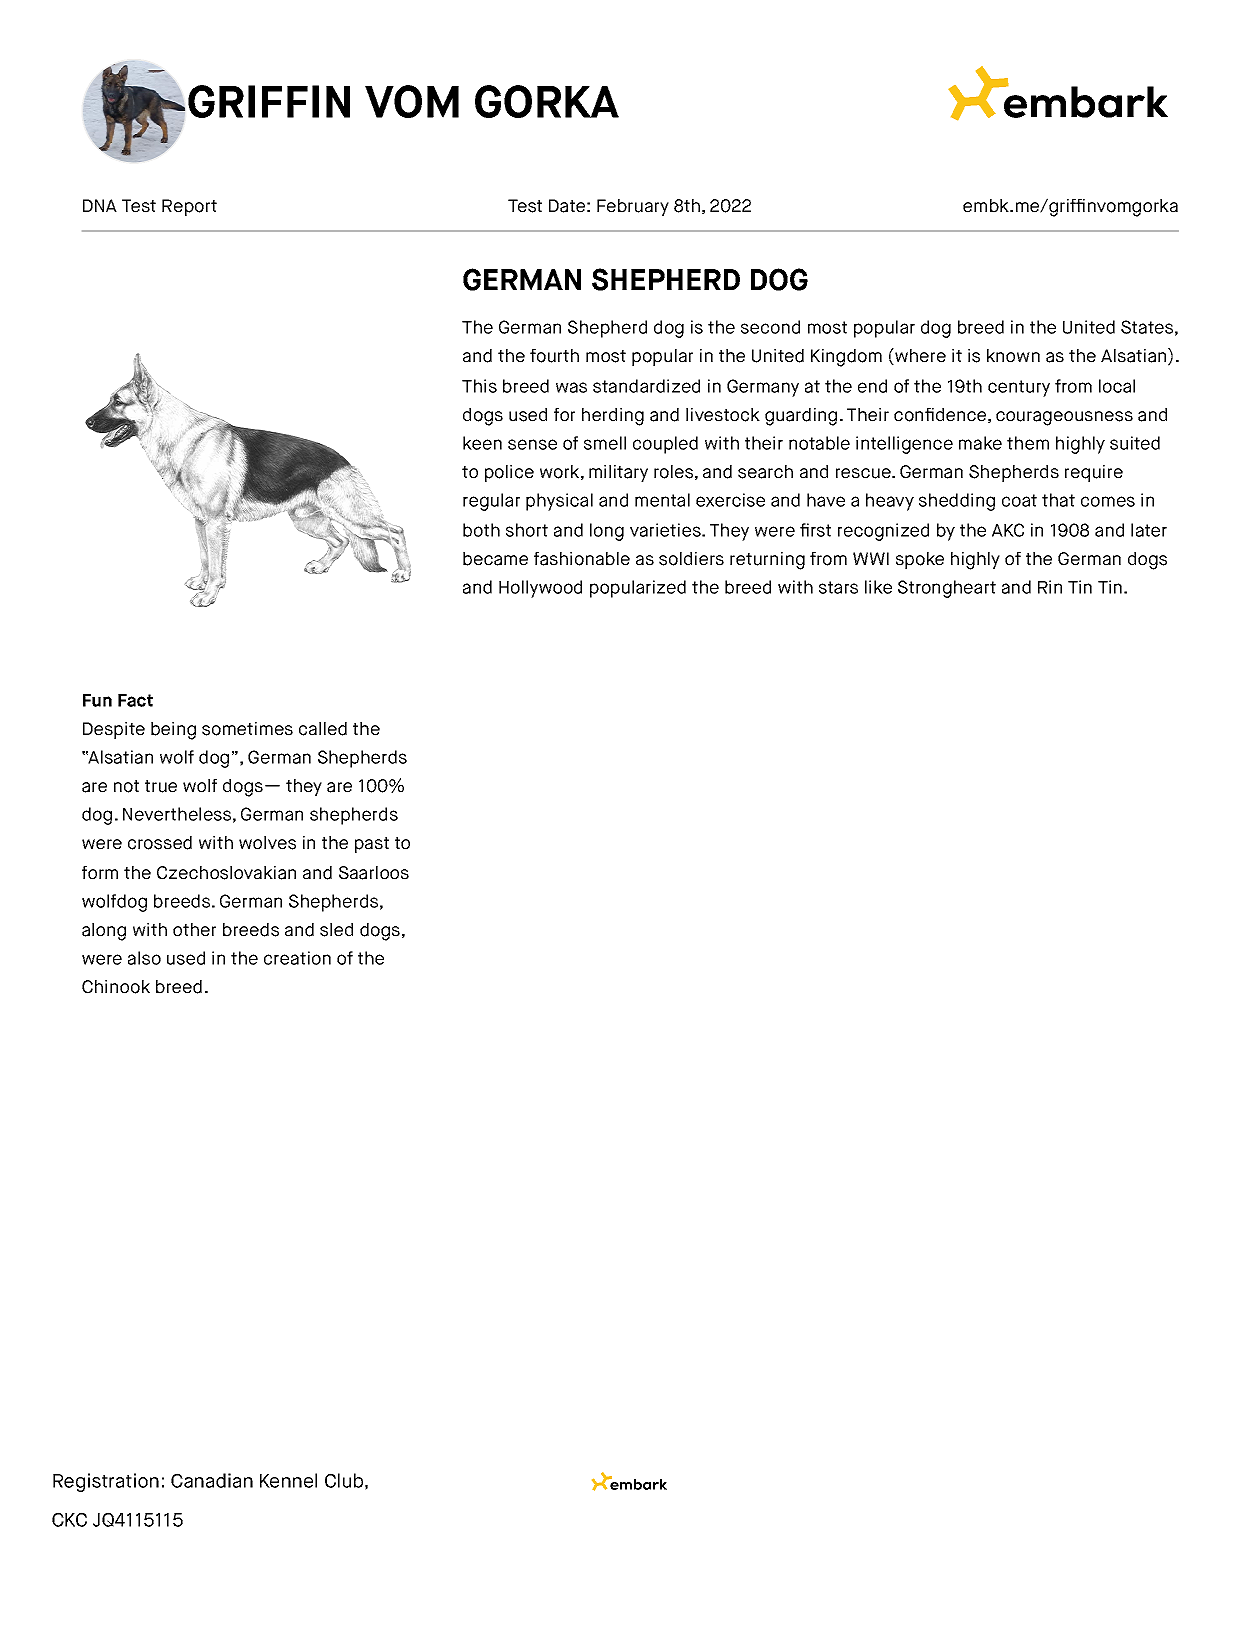 Image resolution: width=1258 pixels, height=1627 pixels. What do you see at coordinates (189, 207) in the screenshot?
I see `Report` at bounding box center [189, 207].
